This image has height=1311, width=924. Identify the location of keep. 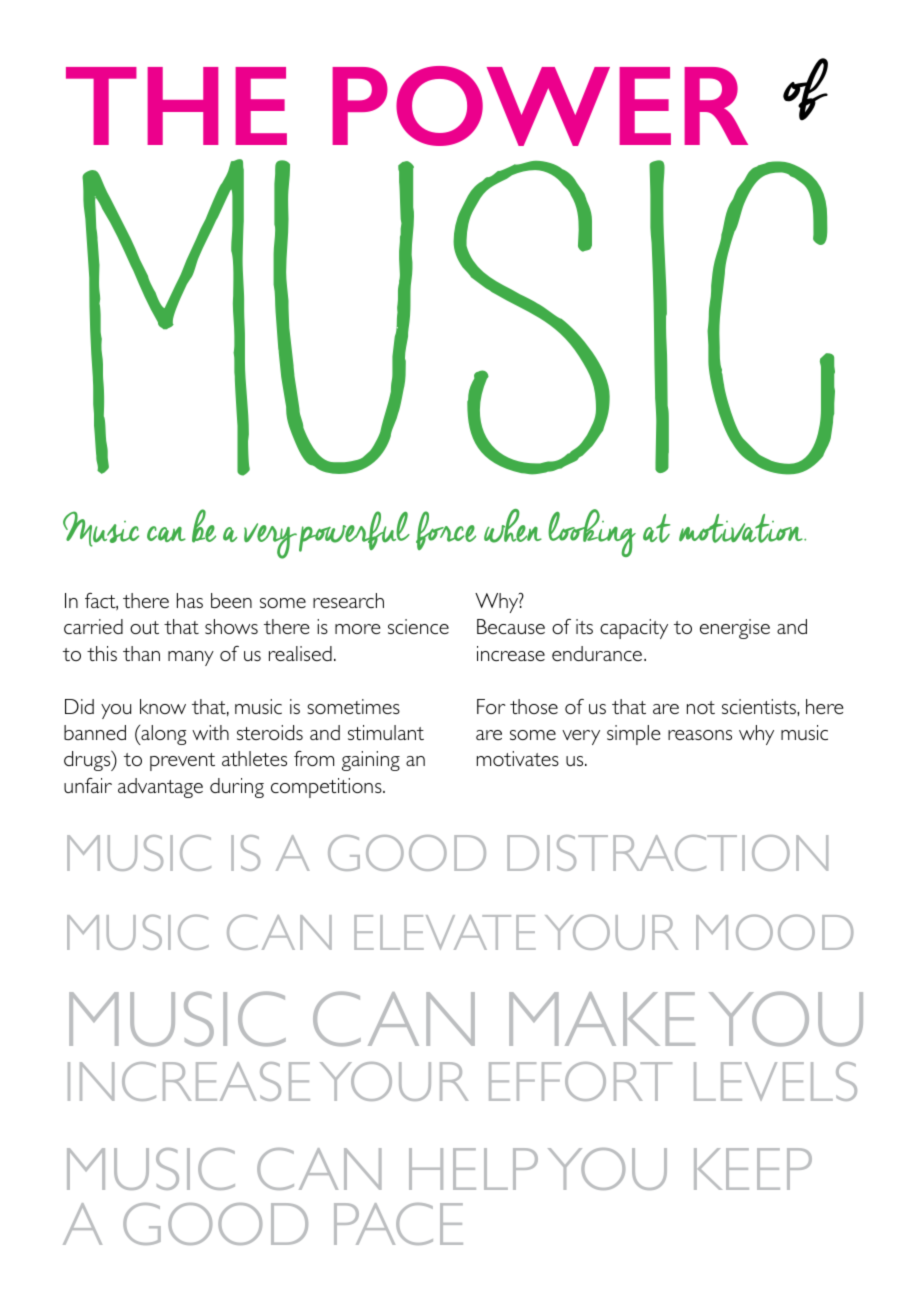
(753, 1169).
